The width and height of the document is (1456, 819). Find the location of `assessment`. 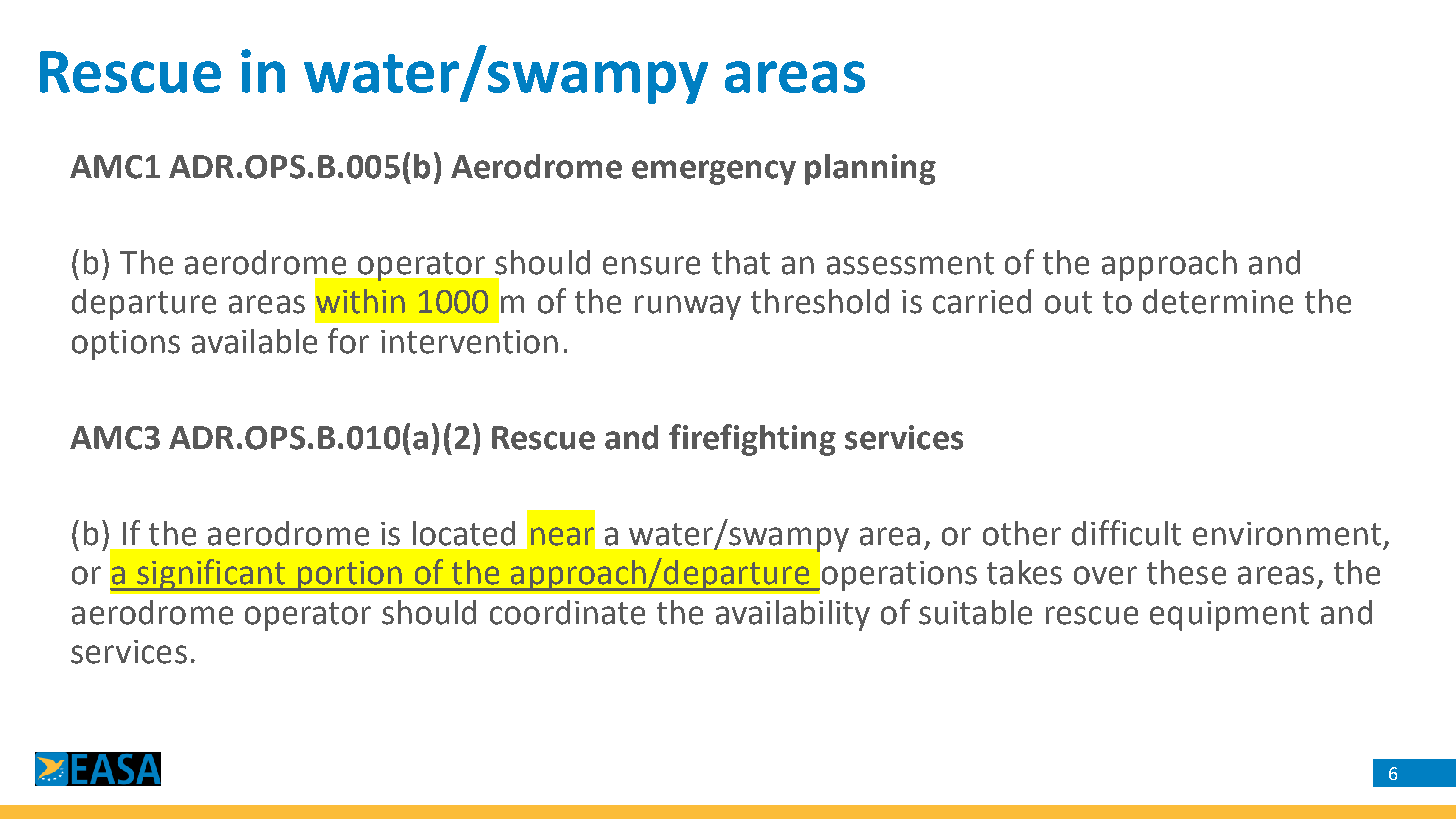

assessment is located at coordinates (910, 263).
